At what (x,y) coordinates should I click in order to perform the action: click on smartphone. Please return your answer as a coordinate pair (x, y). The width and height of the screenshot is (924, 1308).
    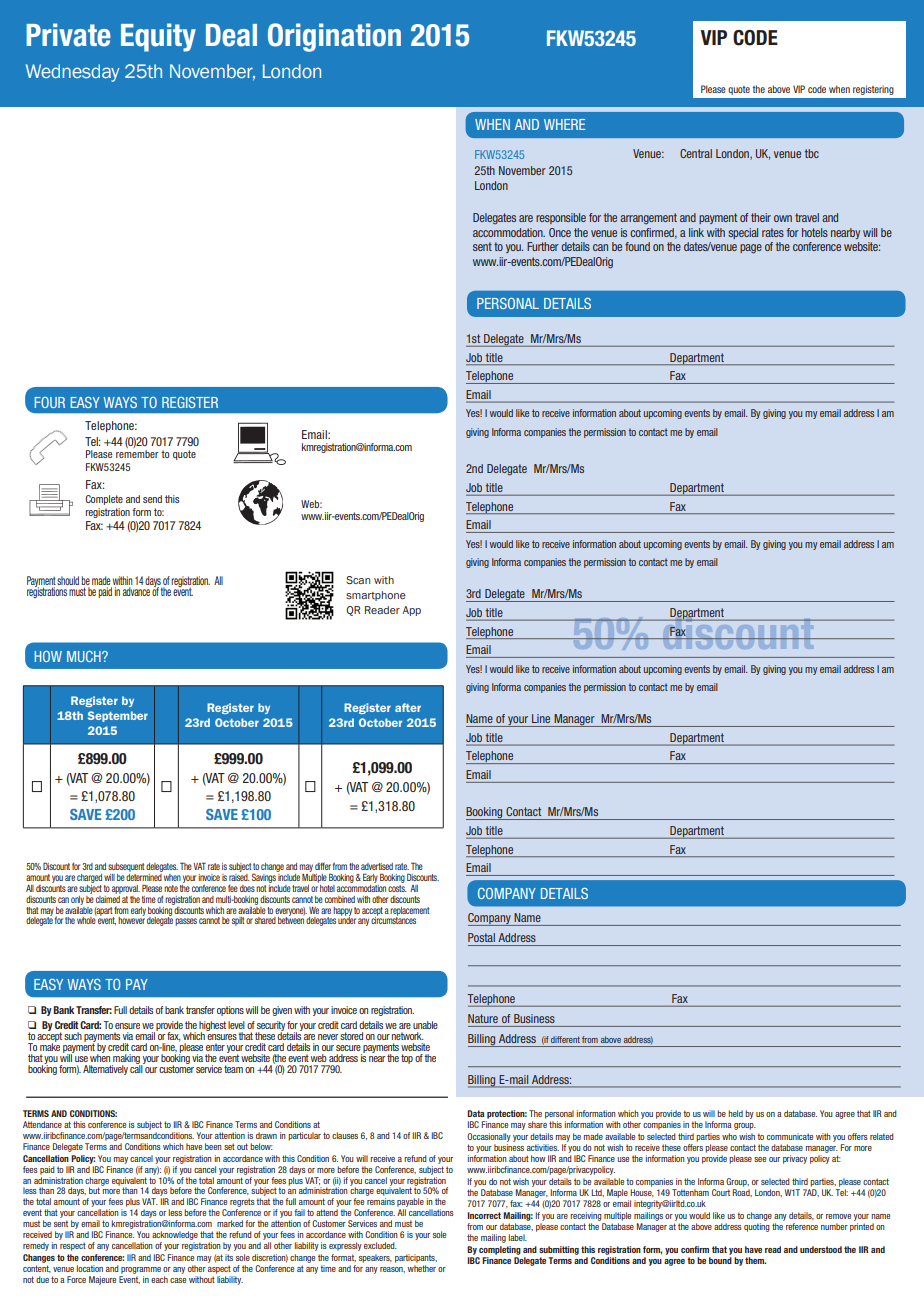
    Looking at the image, I should click on (376, 596).
